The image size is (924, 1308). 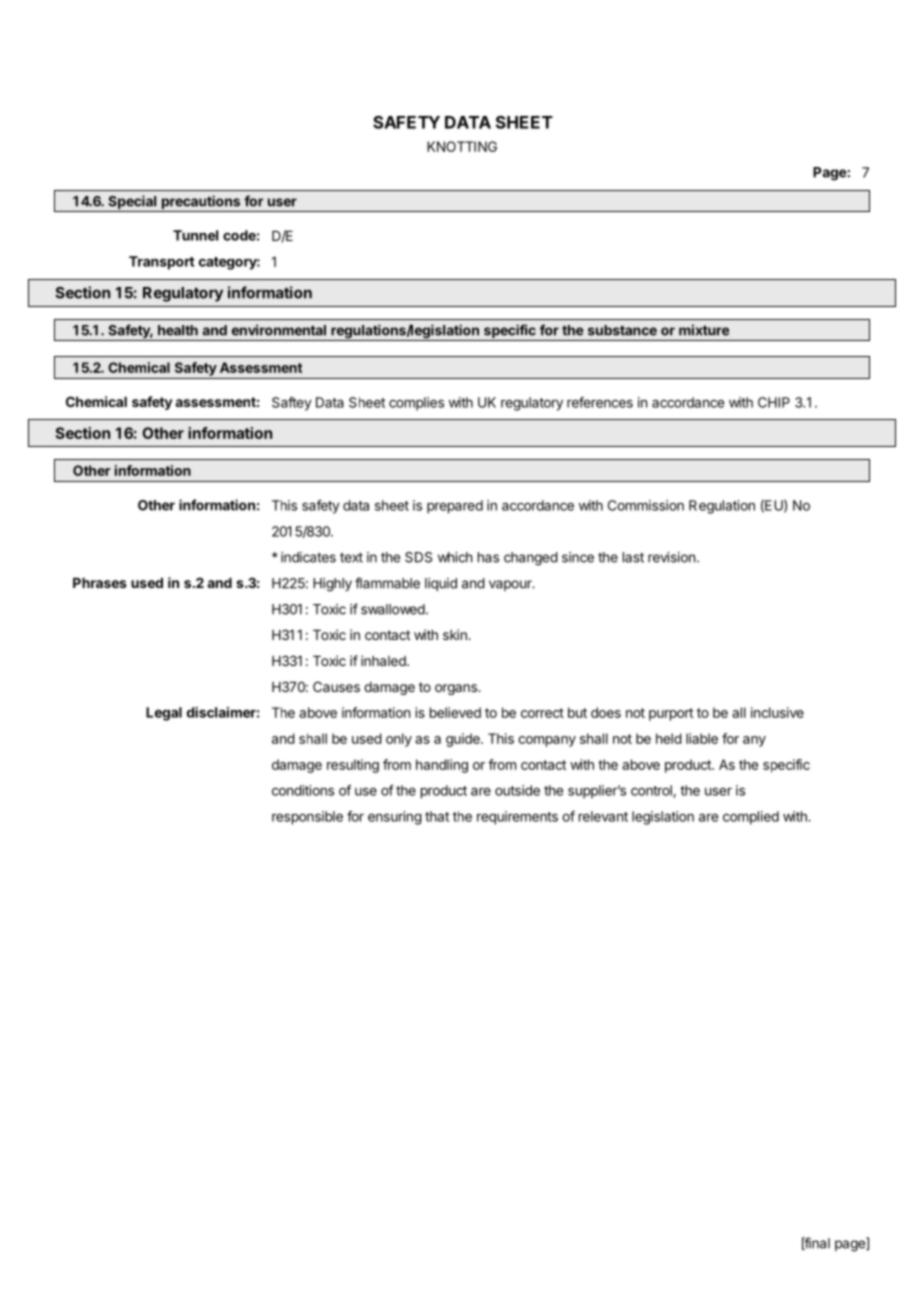 What do you see at coordinates (646, 505) in the screenshot?
I see `Commission` at bounding box center [646, 505].
